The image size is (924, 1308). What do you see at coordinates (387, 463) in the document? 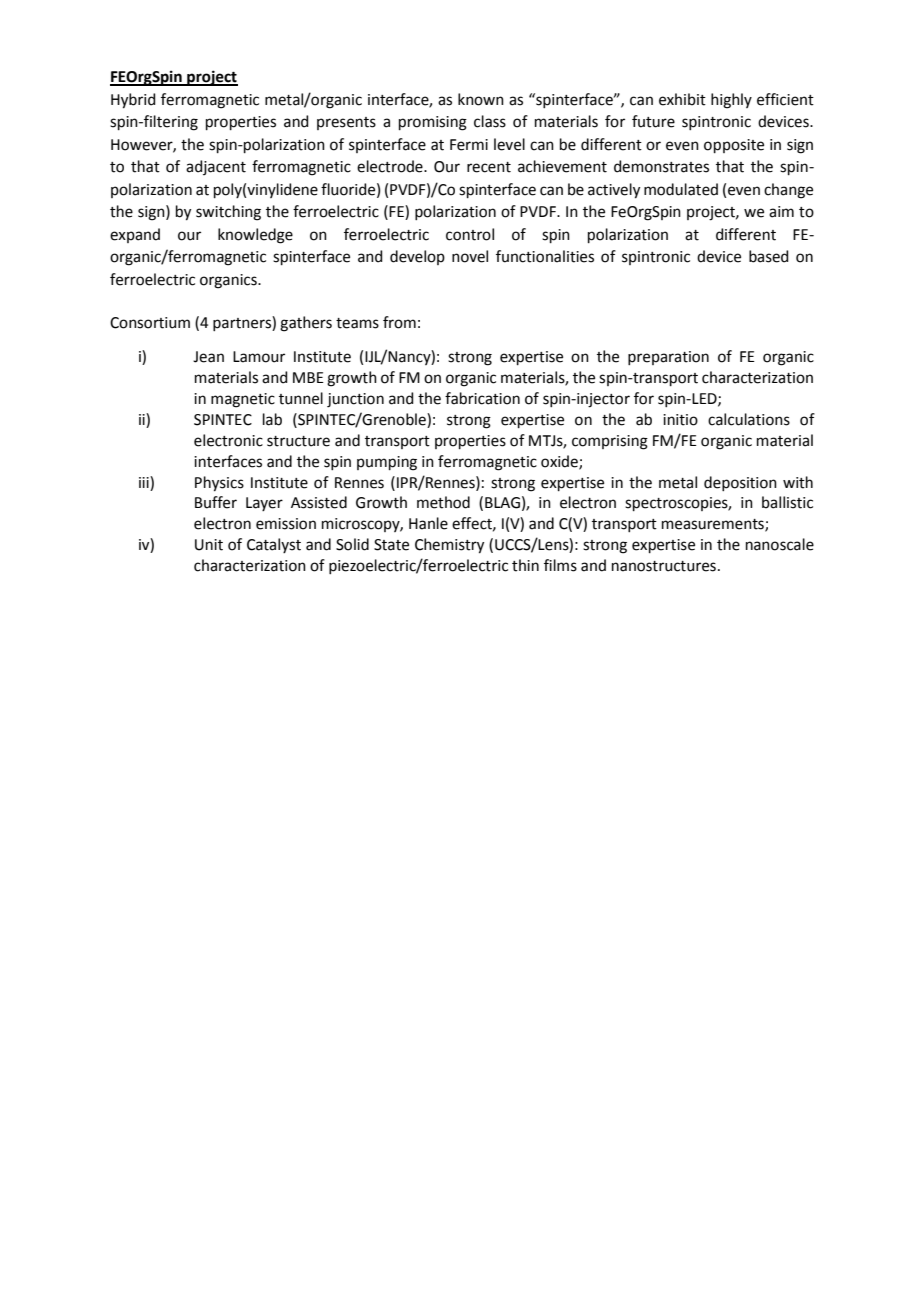
I see `pumping` at bounding box center [387, 463].
